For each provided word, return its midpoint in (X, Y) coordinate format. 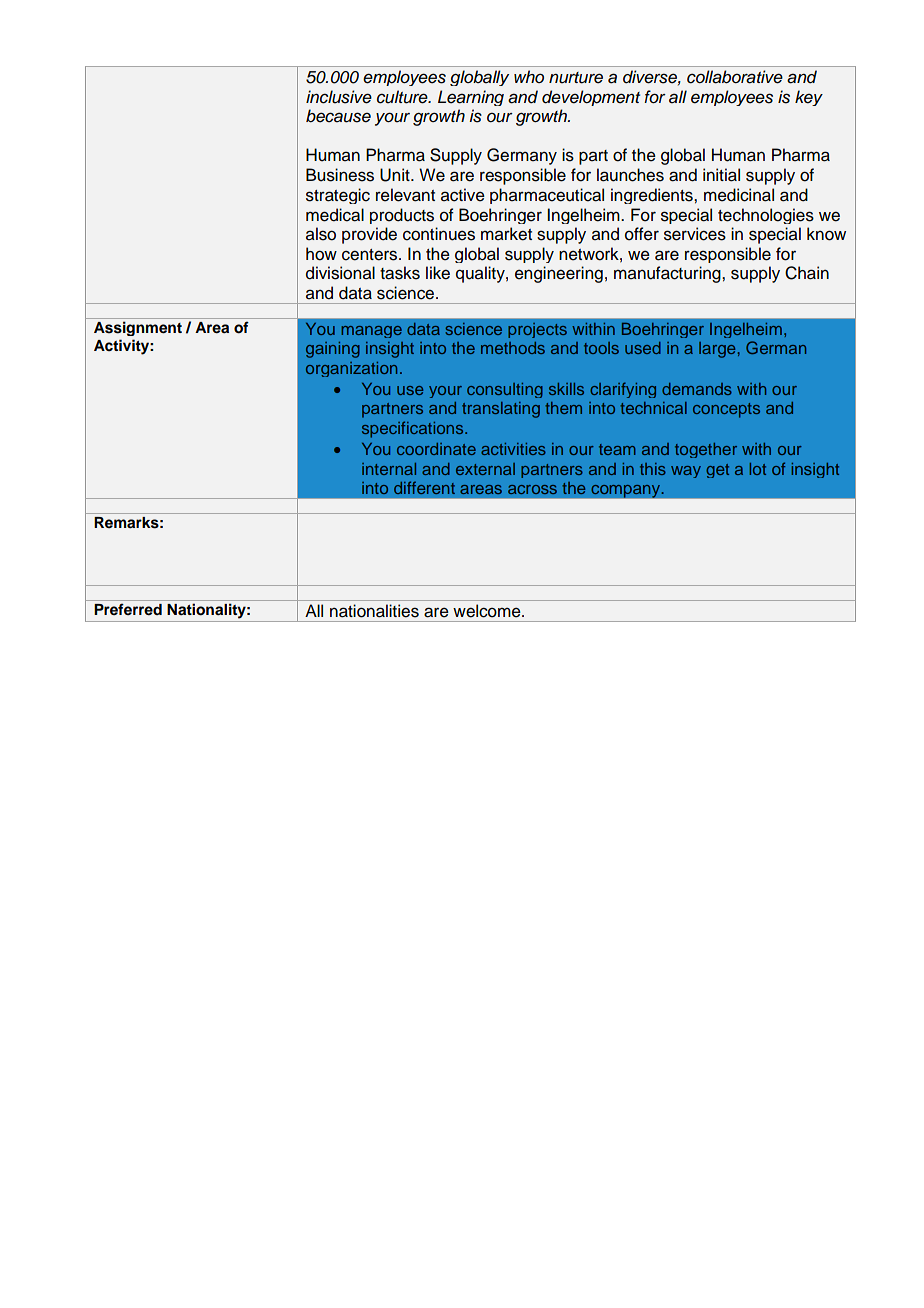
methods (513, 348)
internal (389, 469)
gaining (333, 350)
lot (757, 469)
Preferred (128, 609)
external (485, 469)
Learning (471, 98)
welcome (488, 611)
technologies (766, 216)
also (321, 234)
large (717, 350)
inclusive (339, 97)
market (506, 234)
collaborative (735, 77)
